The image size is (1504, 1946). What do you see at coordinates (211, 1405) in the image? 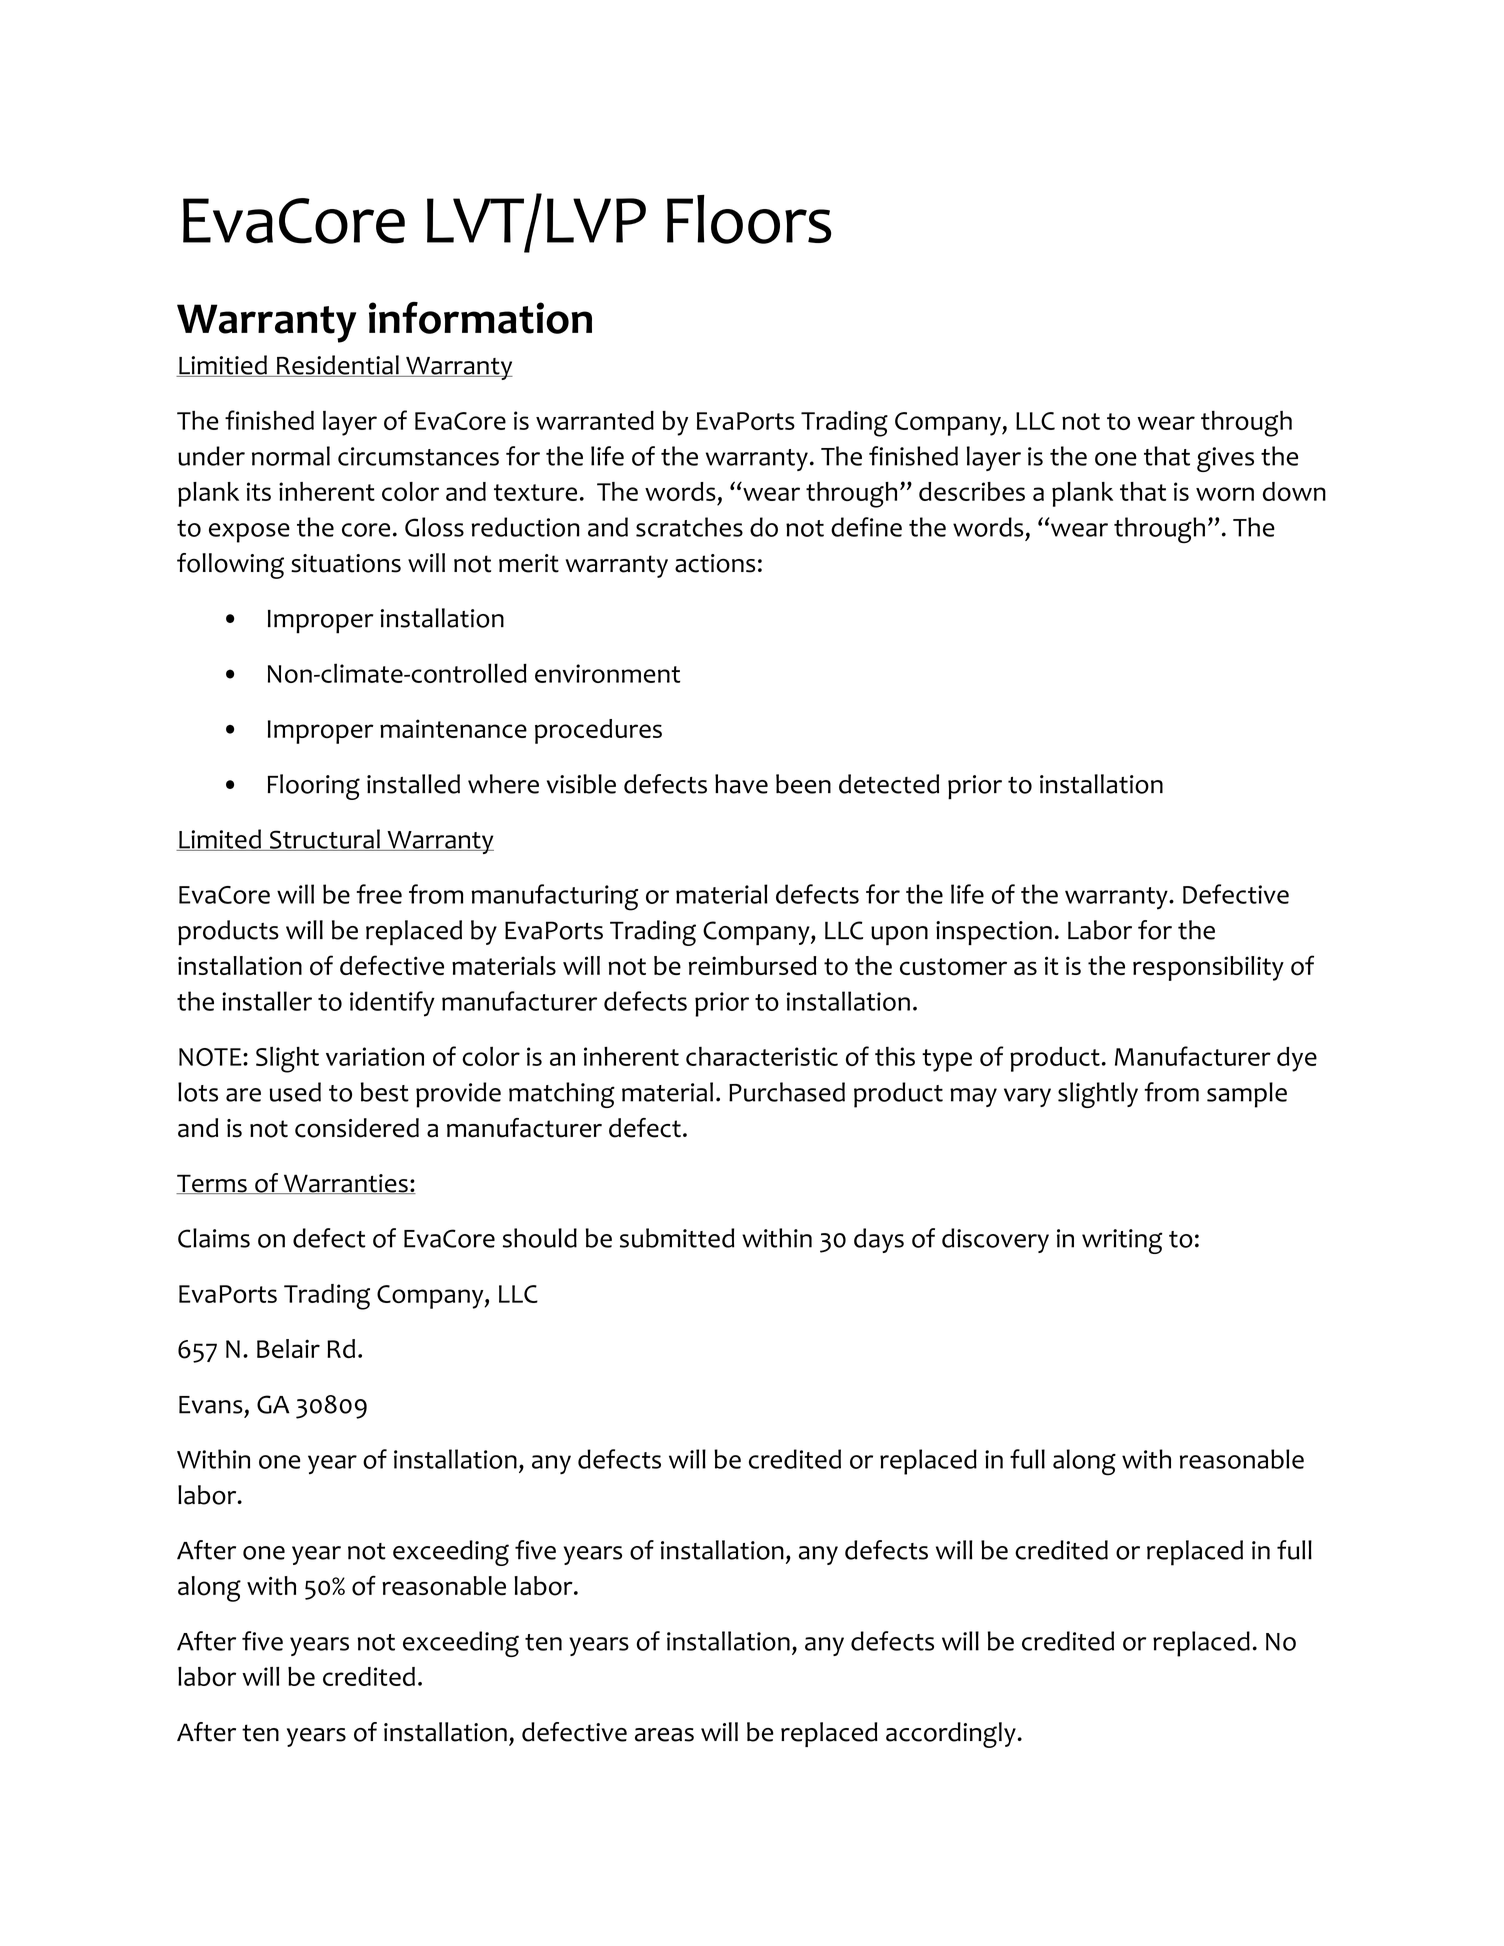
I see `Evans` at bounding box center [211, 1405].
